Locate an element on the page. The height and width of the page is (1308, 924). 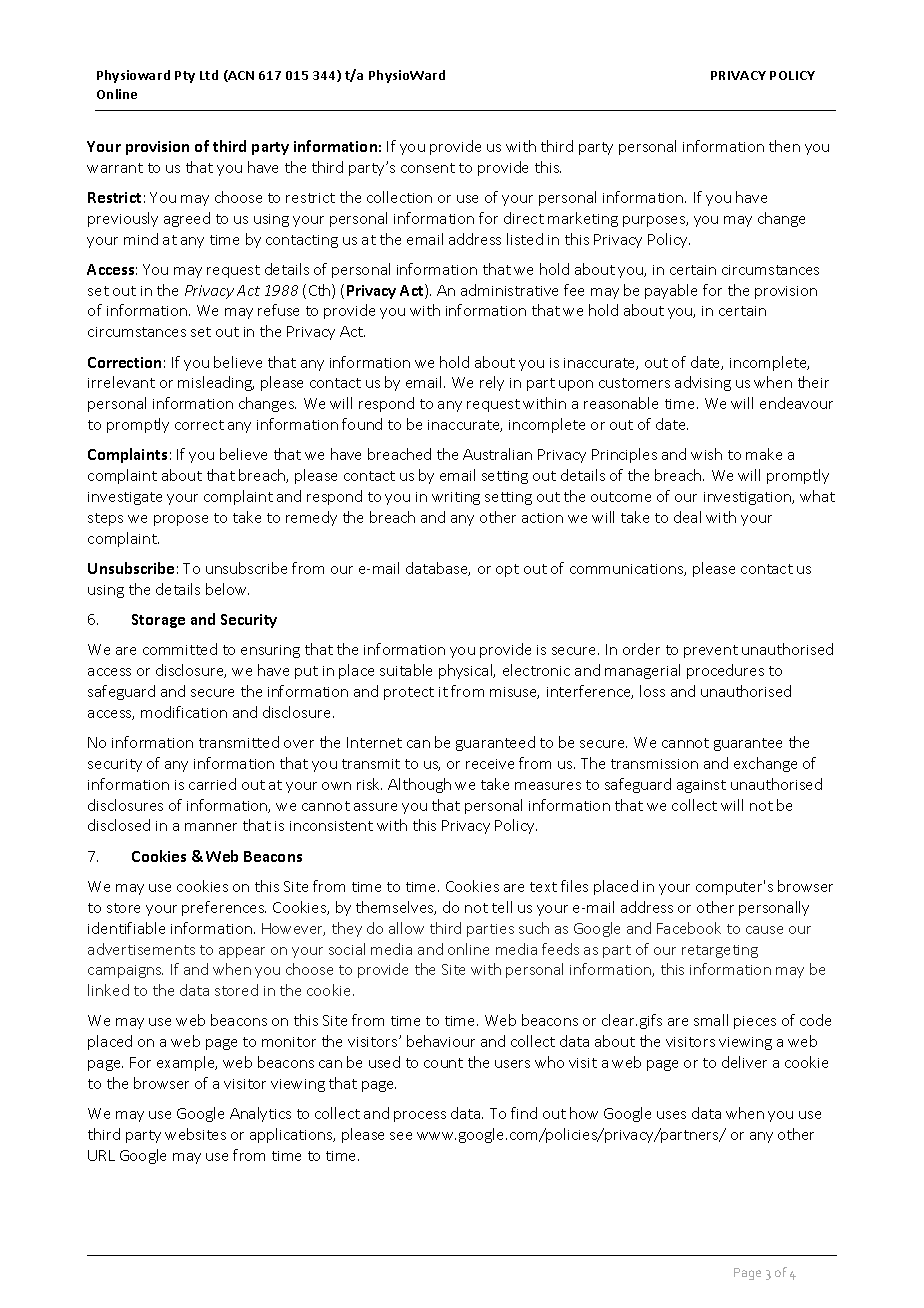
wish is located at coordinates (706, 454).
